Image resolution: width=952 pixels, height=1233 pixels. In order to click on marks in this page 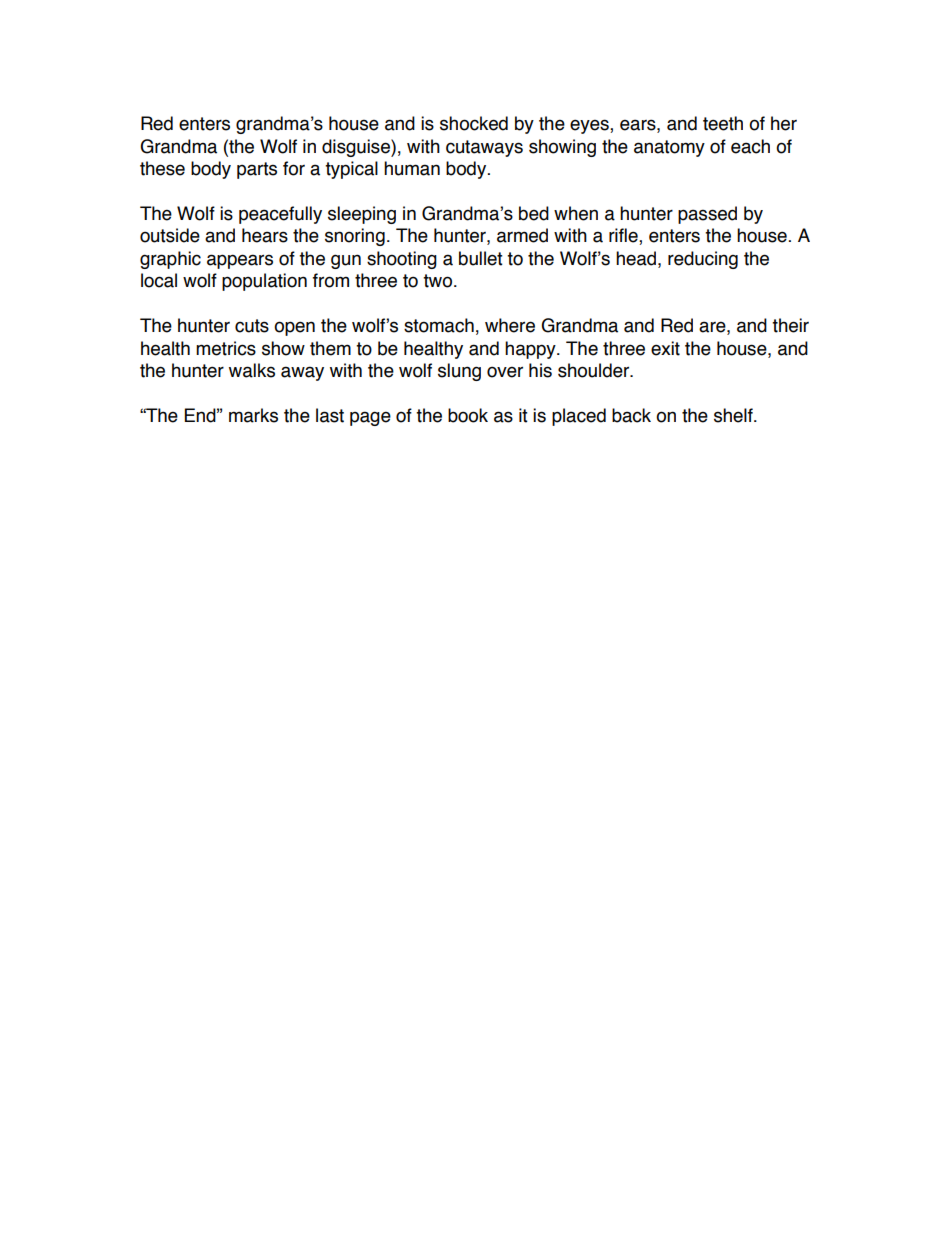, I will do `click(253, 415)`.
